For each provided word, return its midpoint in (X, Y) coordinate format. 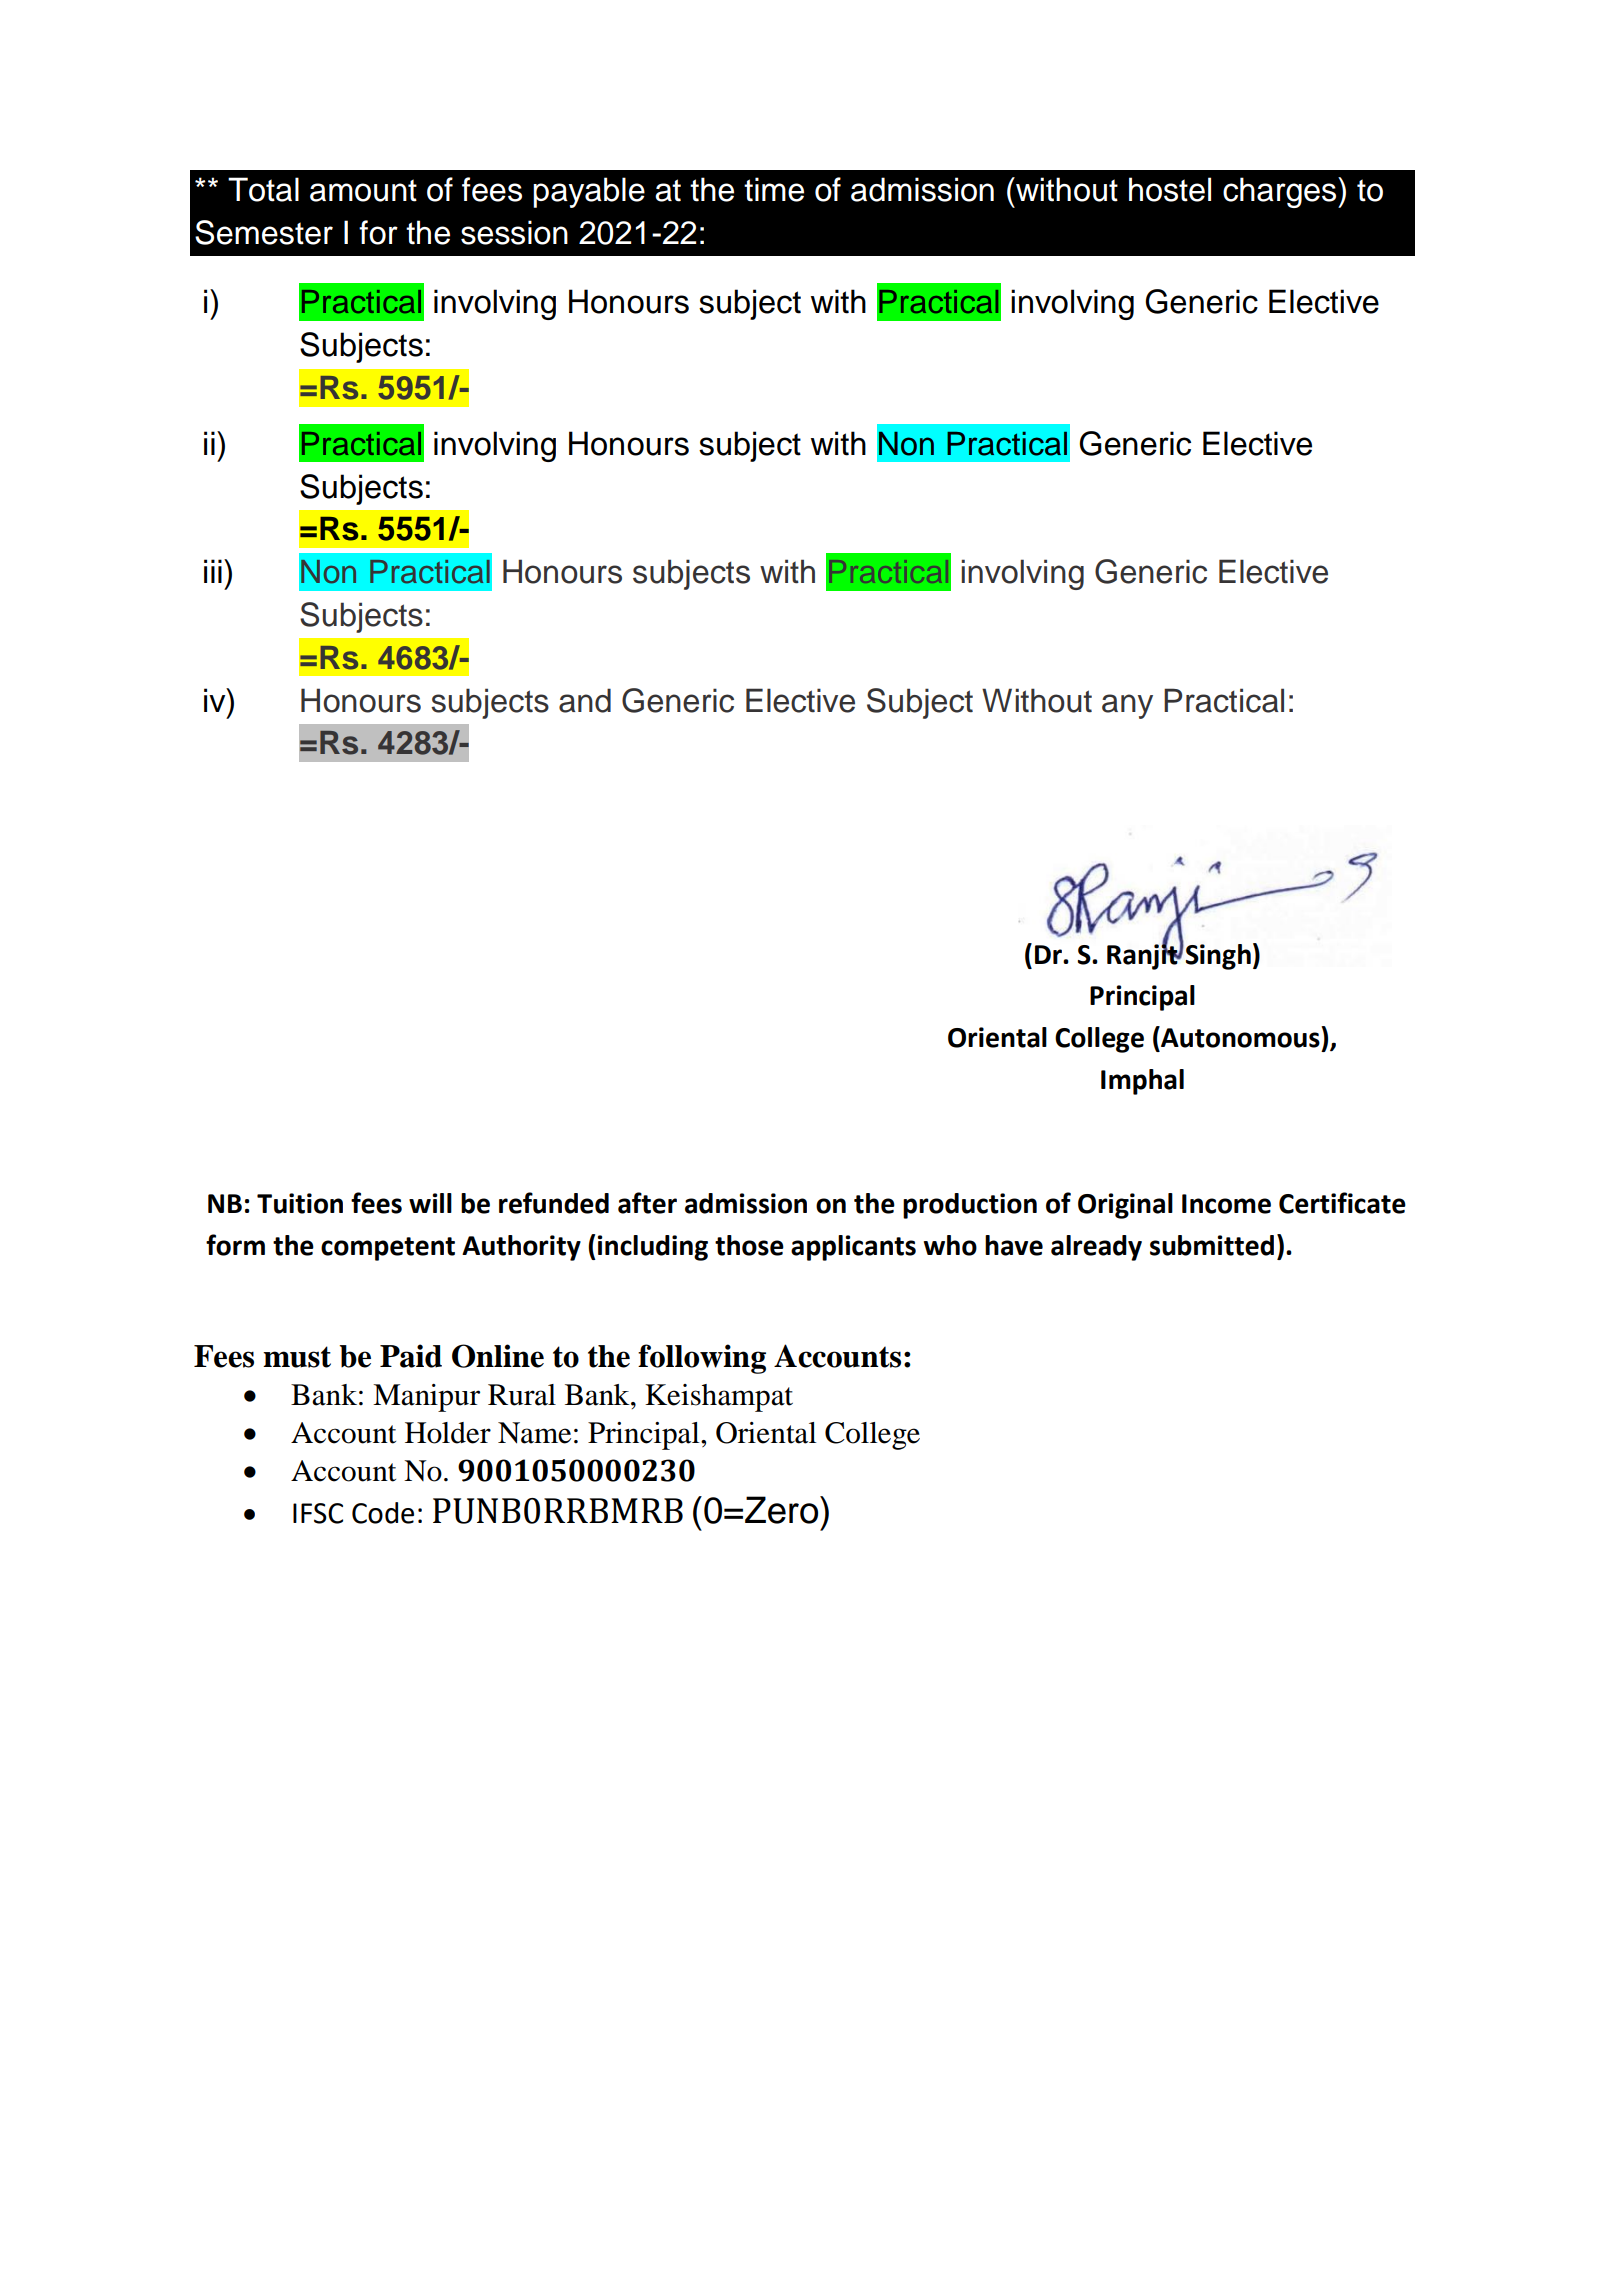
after (647, 1203)
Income (1226, 1204)
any (1127, 706)
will (430, 1203)
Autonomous (1240, 1037)
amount (363, 190)
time (774, 189)
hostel (1170, 189)
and (585, 700)
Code (383, 1513)
